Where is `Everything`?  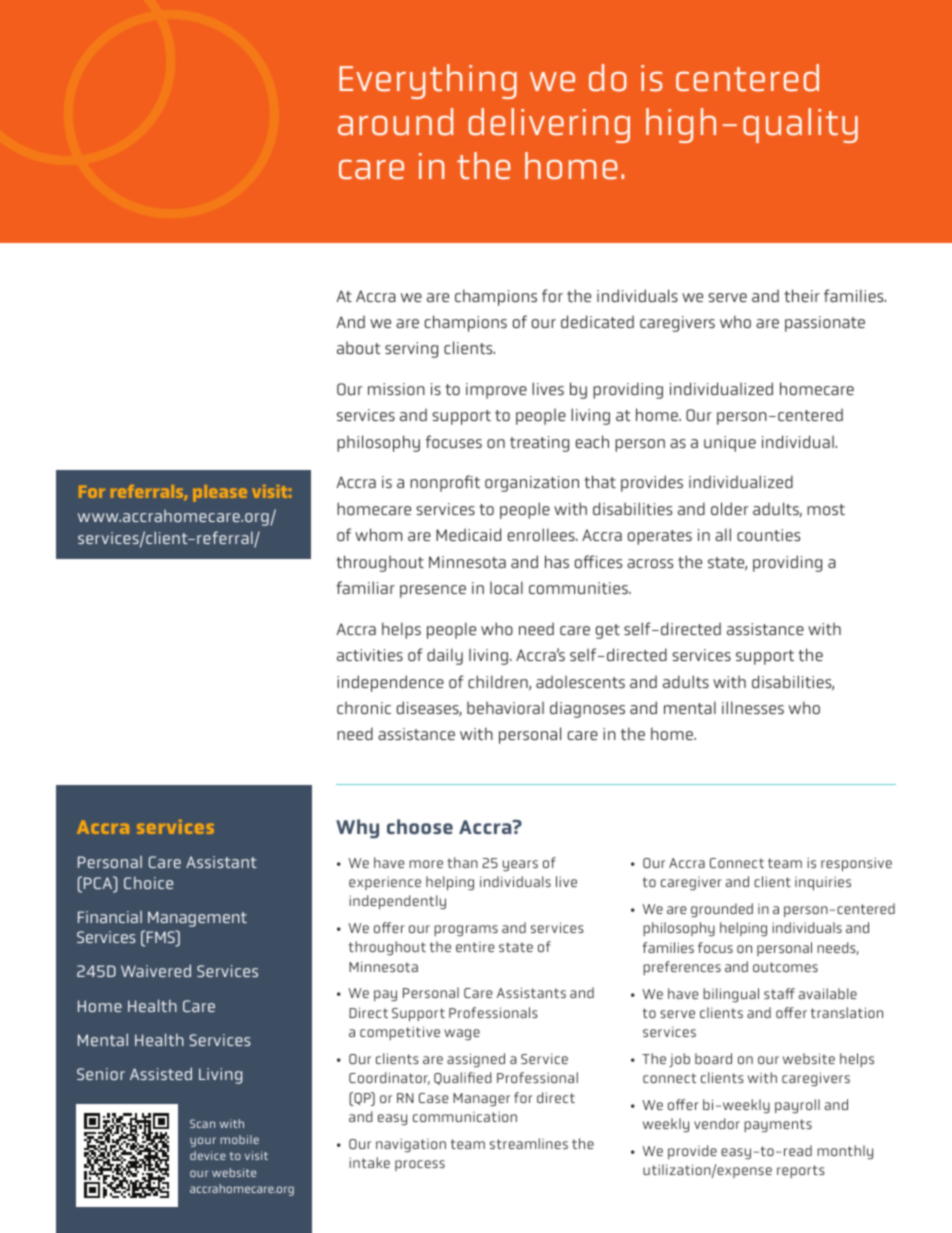 Everything is located at coordinates (428, 81).
